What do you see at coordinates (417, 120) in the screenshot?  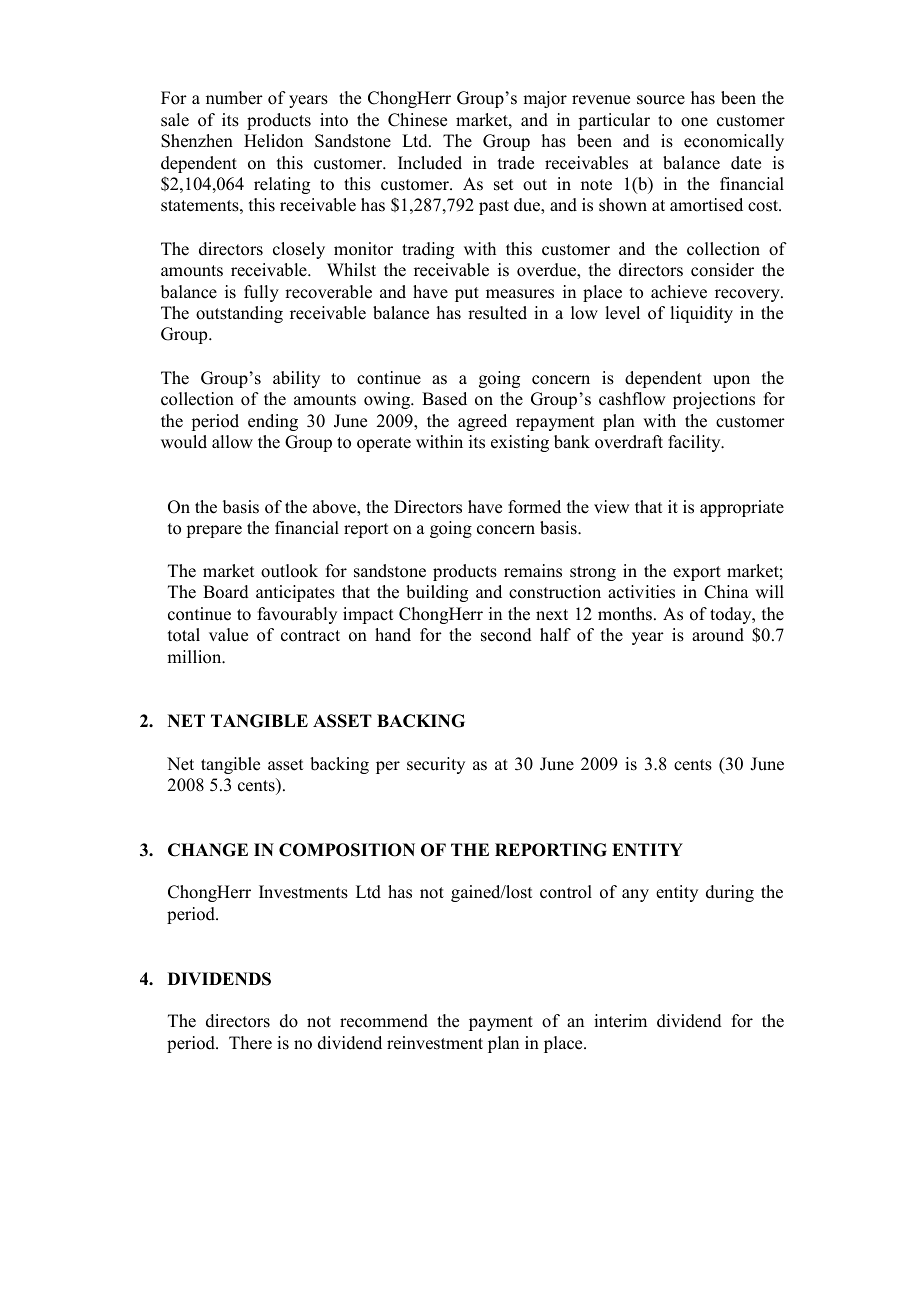 I see `Chinese` at bounding box center [417, 120].
